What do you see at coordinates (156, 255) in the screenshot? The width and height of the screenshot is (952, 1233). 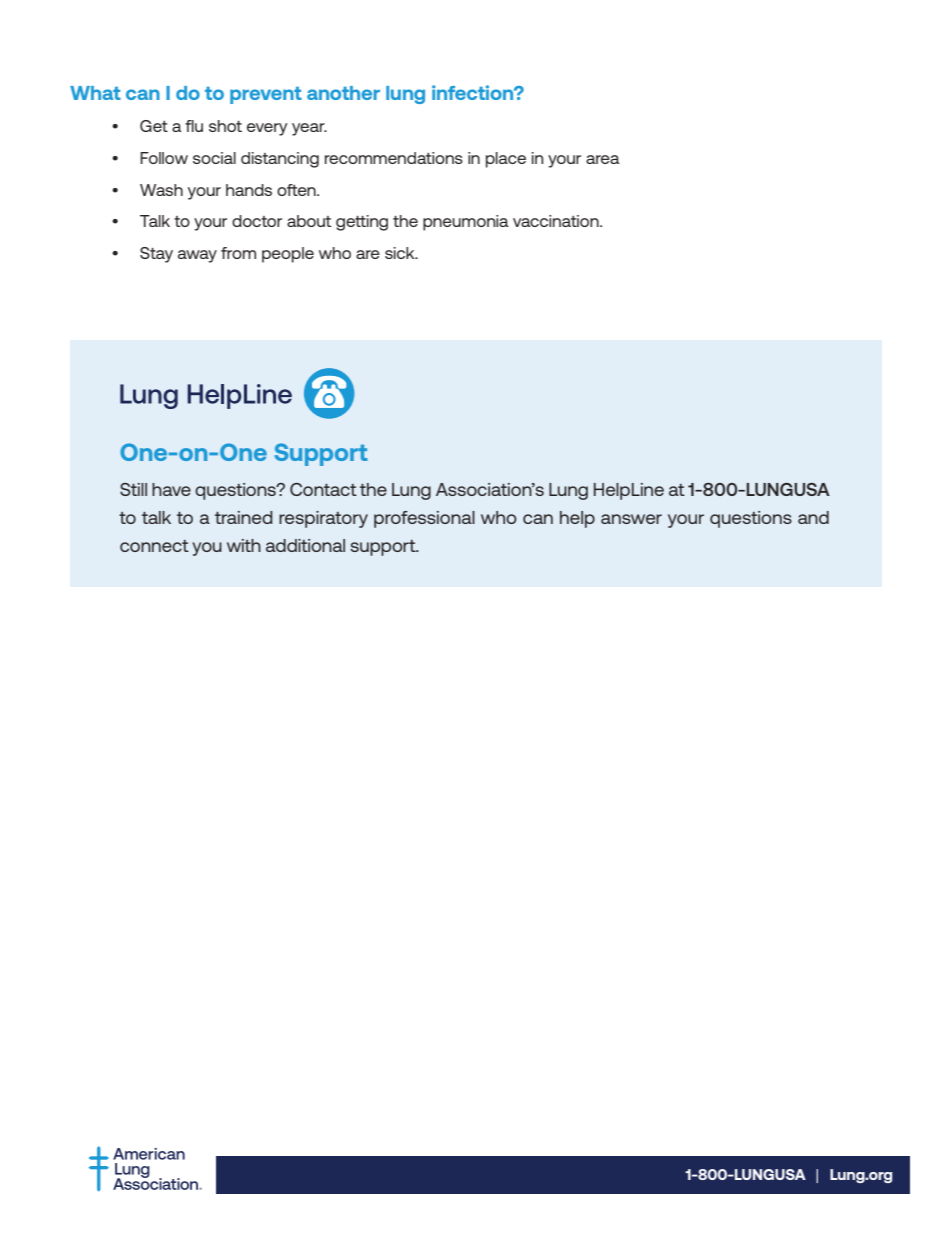 I see `Stay` at bounding box center [156, 255].
